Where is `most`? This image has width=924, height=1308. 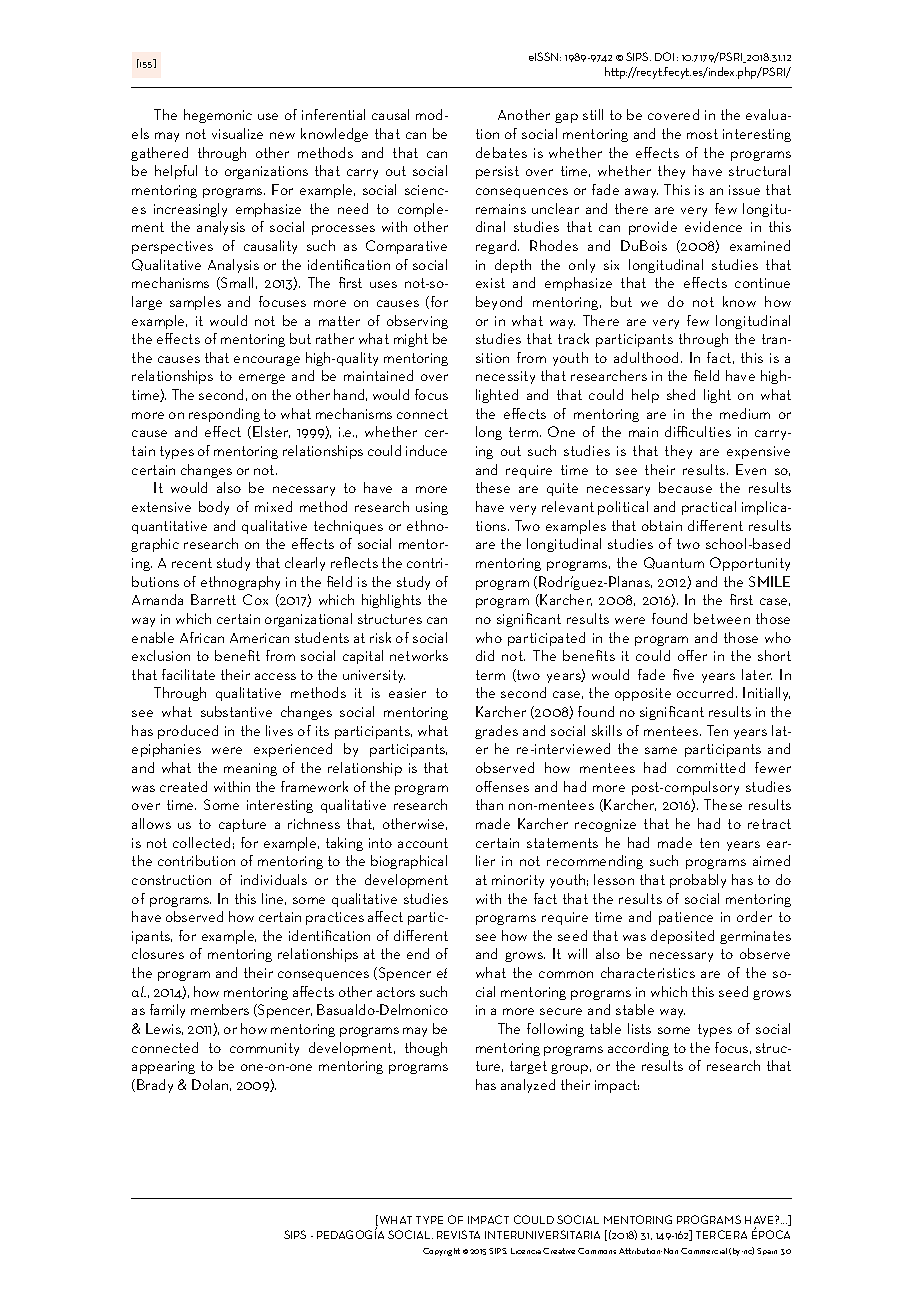 most is located at coordinates (702, 134).
